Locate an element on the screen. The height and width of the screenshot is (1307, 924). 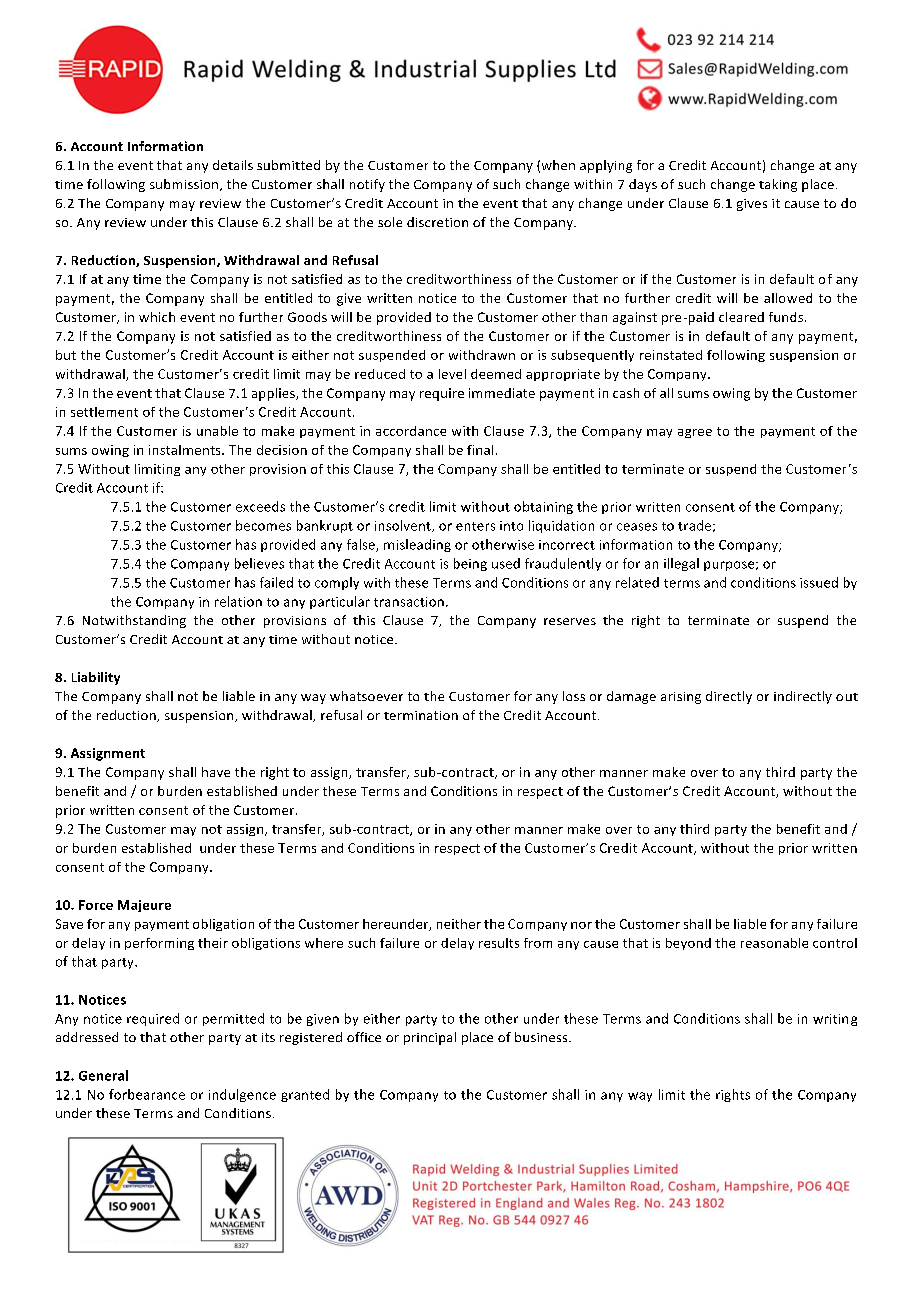
principal is located at coordinates (430, 1038).
